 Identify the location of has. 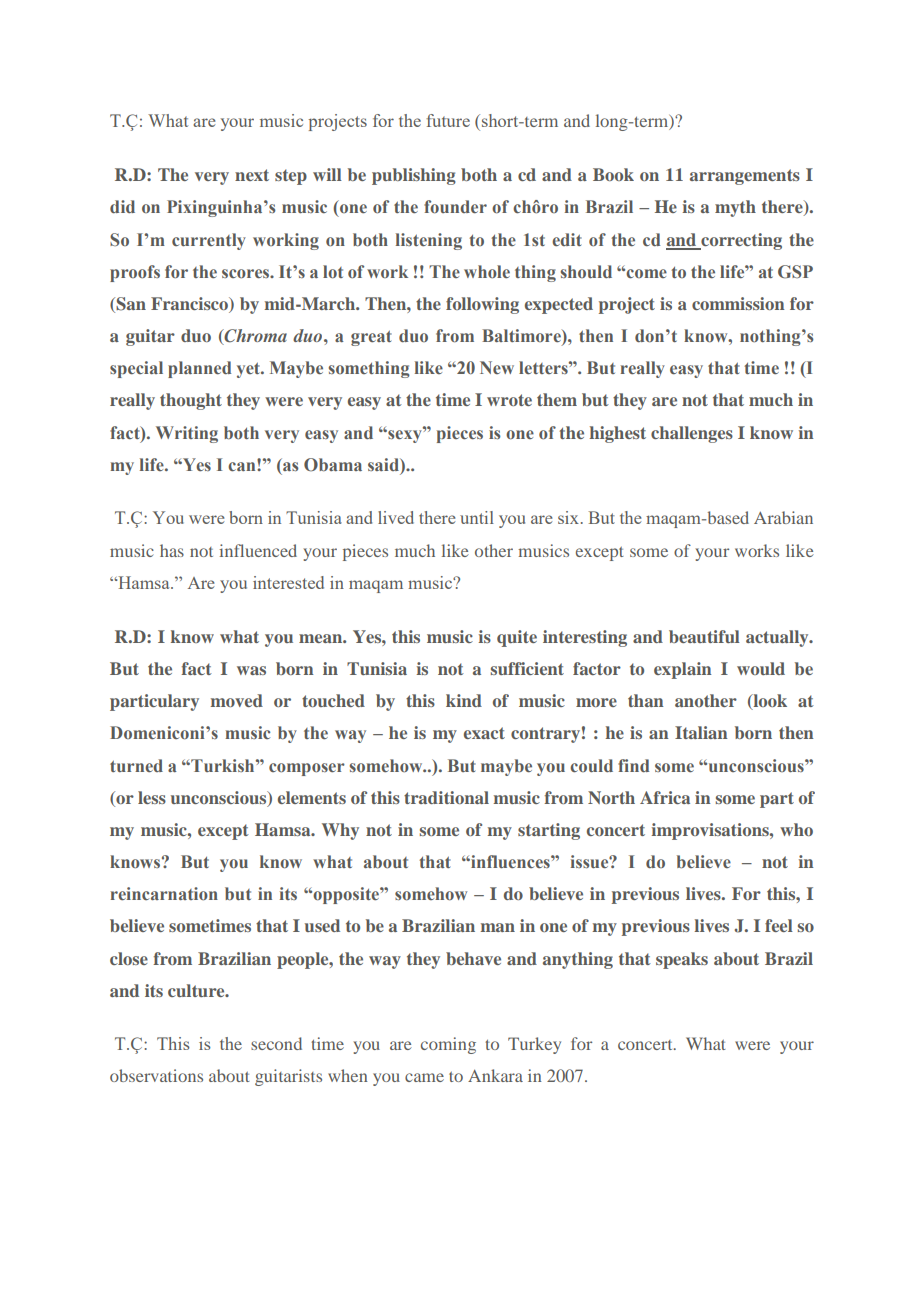
(172, 550).
